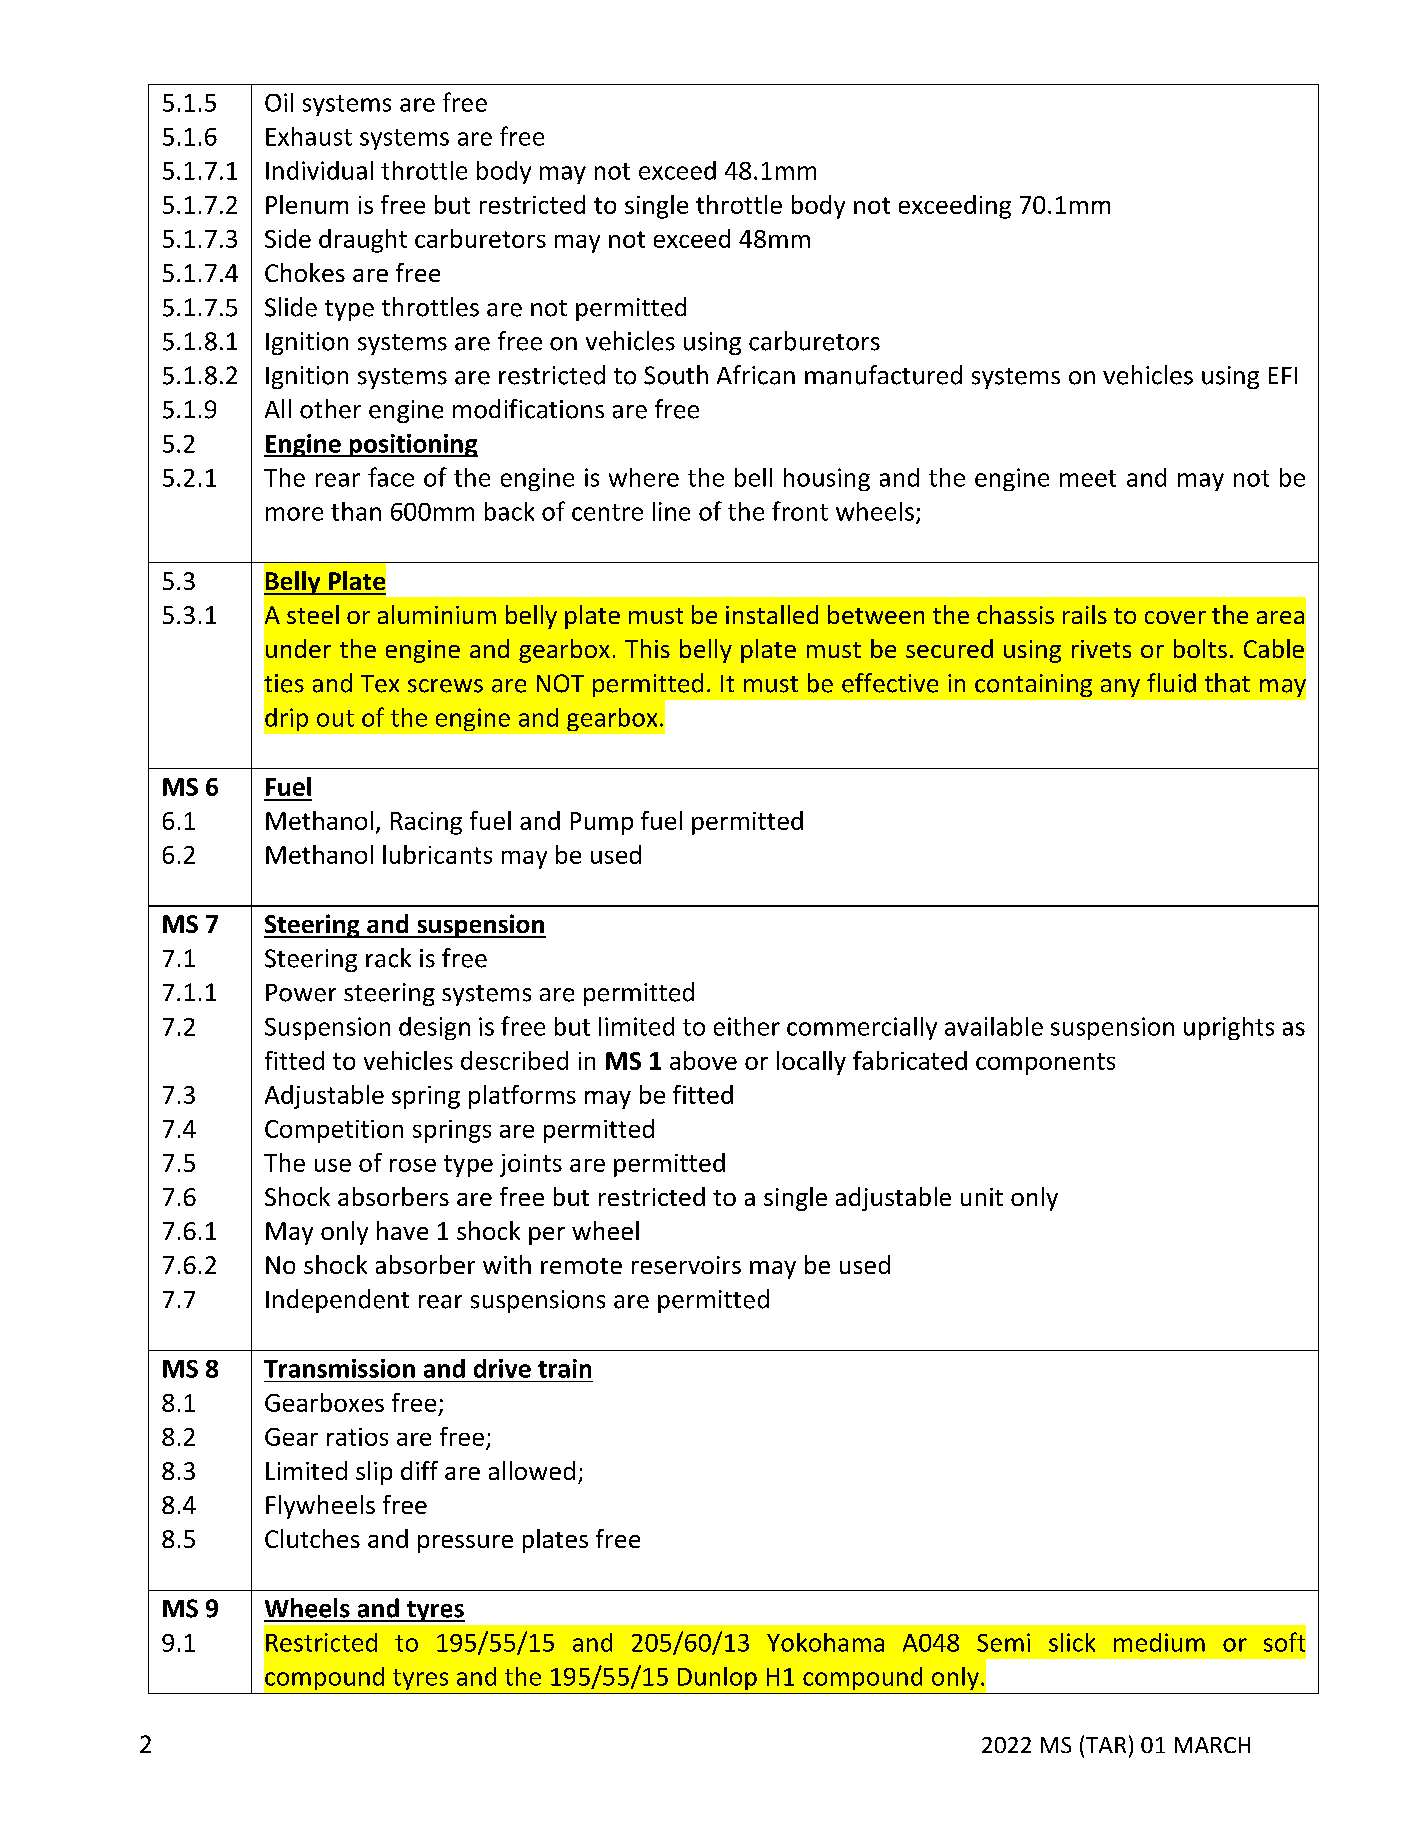 The width and height of the screenshot is (1424, 1843). Describe the element at coordinates (465, 1544) in the screenshot. I see `pressure` at that location.
